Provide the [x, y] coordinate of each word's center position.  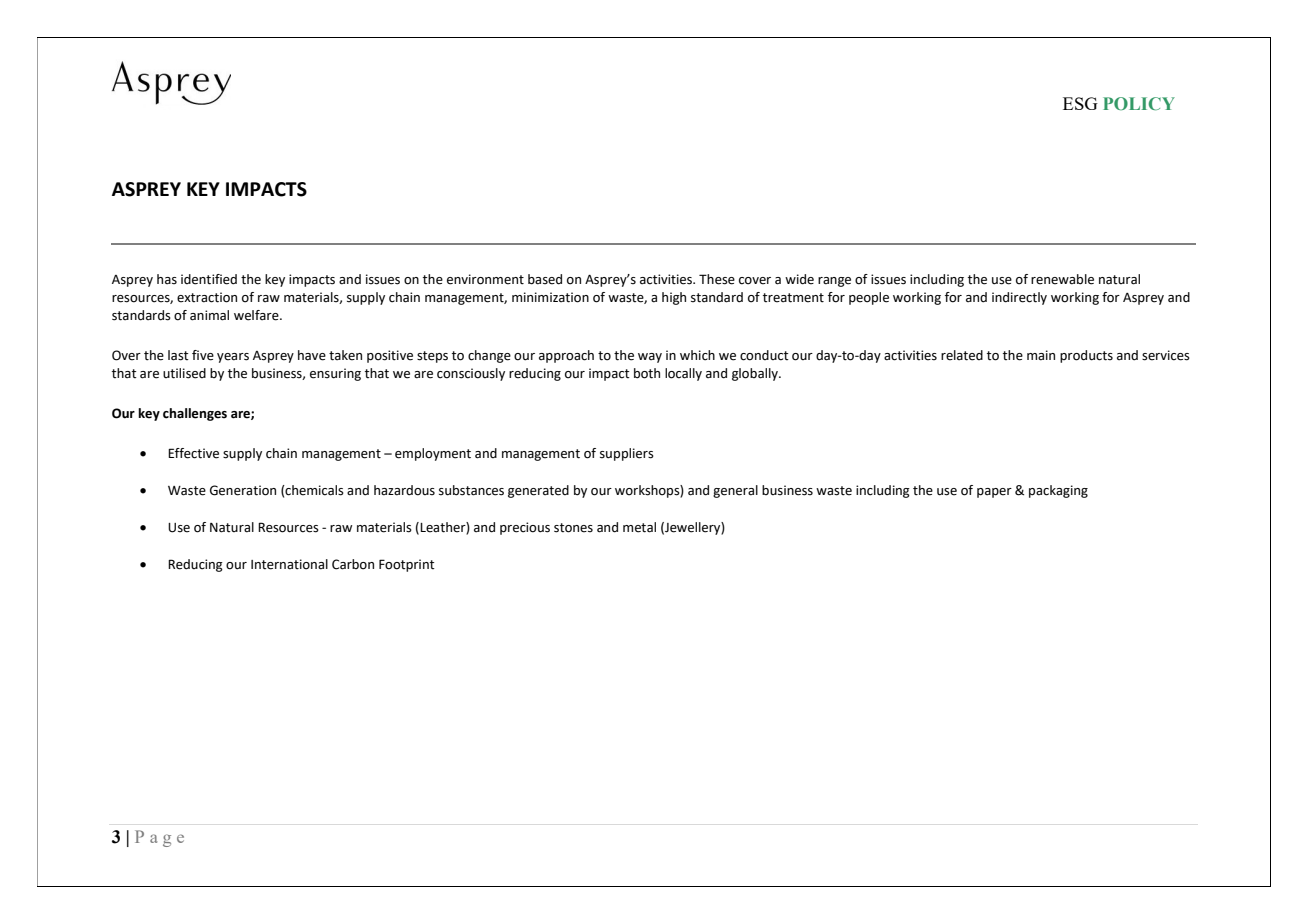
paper [994, 493]
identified [209, 279]
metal [639, 527]
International [289, 564]
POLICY [1139, 104]
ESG [1080, 103]
